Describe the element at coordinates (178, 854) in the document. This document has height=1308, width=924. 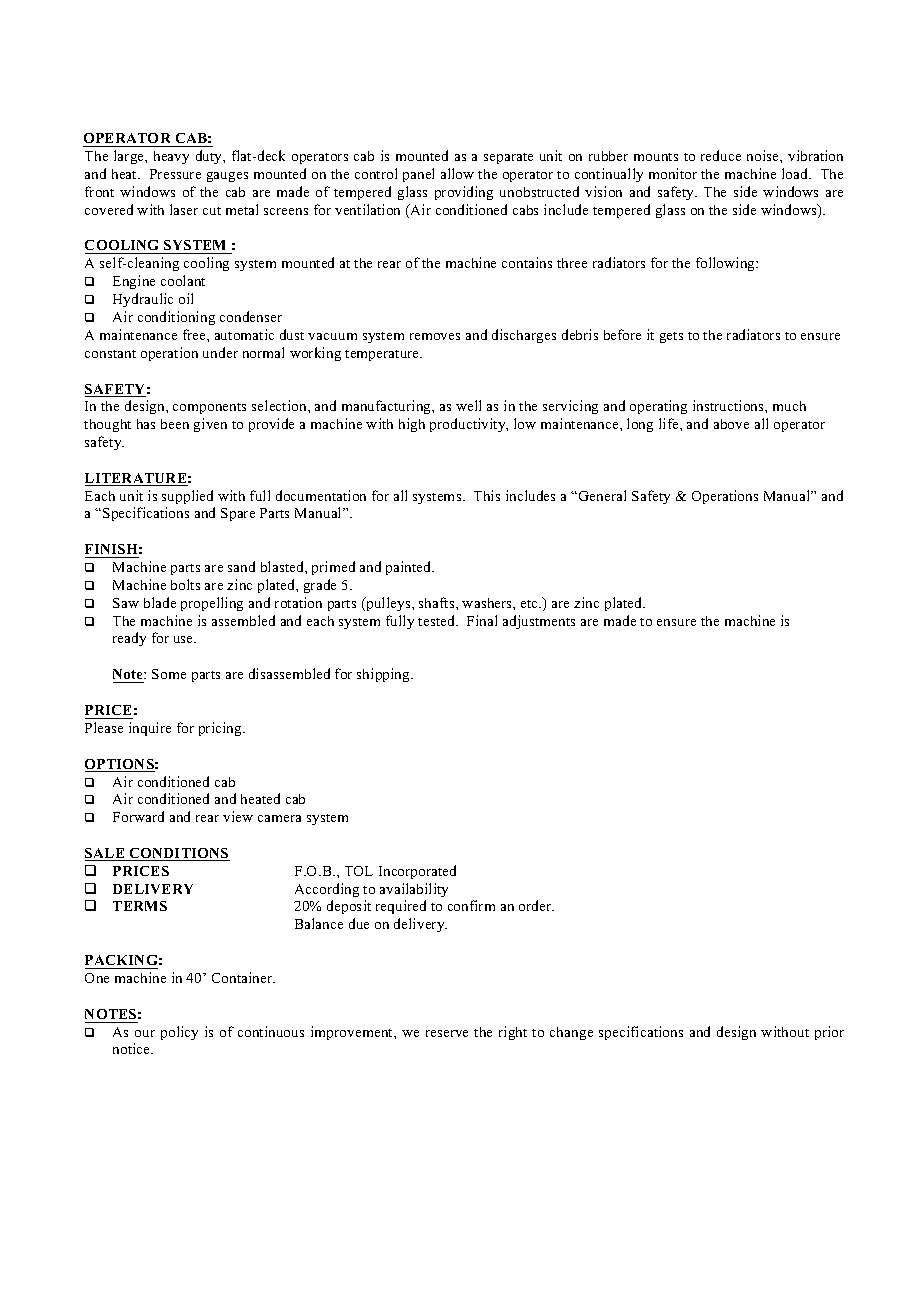
I see `CONDITIONS` at that location.
